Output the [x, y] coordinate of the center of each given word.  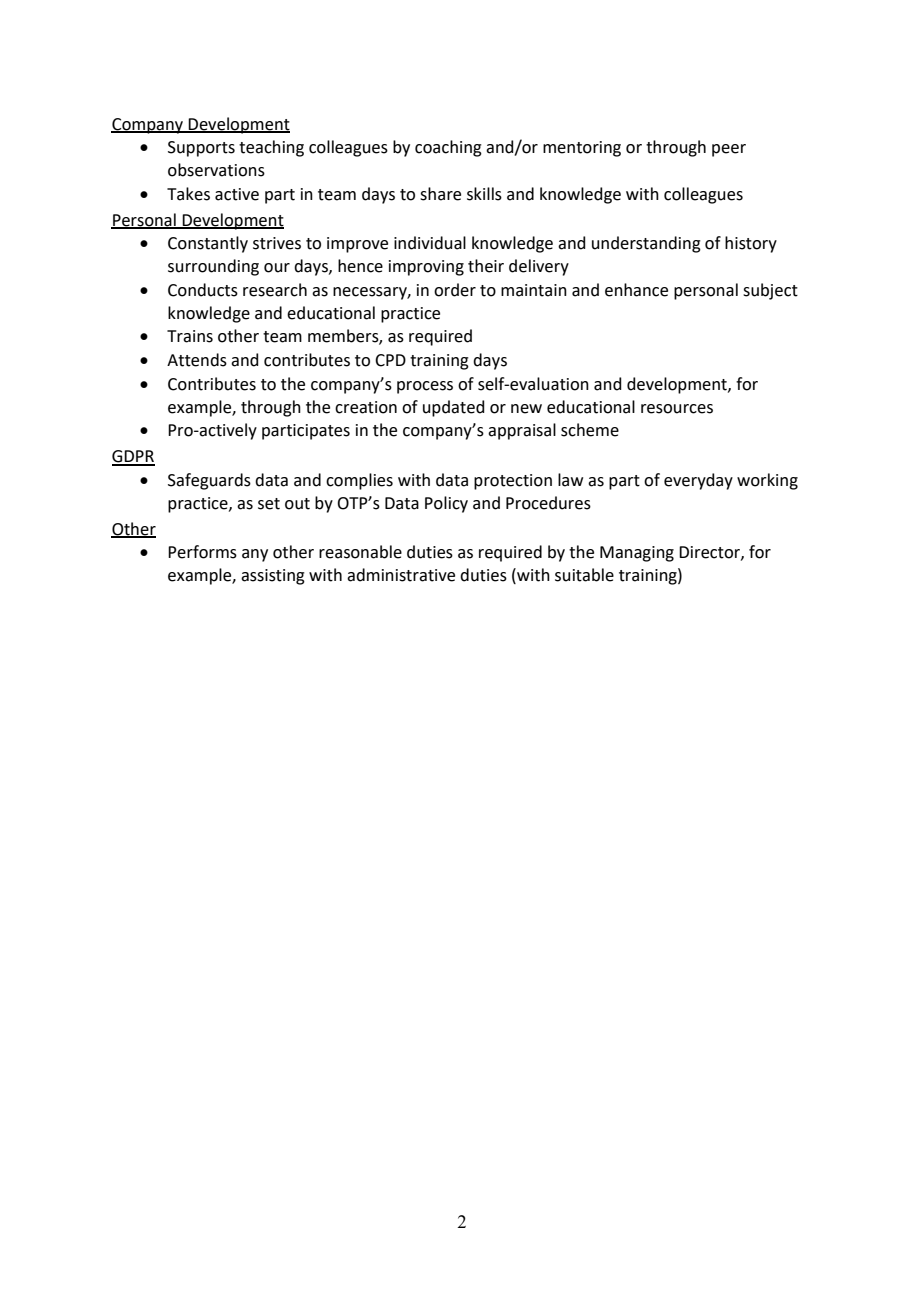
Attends [197, 360]
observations [216, 170]
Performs [202, 552]
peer [729, 150]
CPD [390, 360]
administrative [401, 575]
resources [677, 409]
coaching [448, 148]
